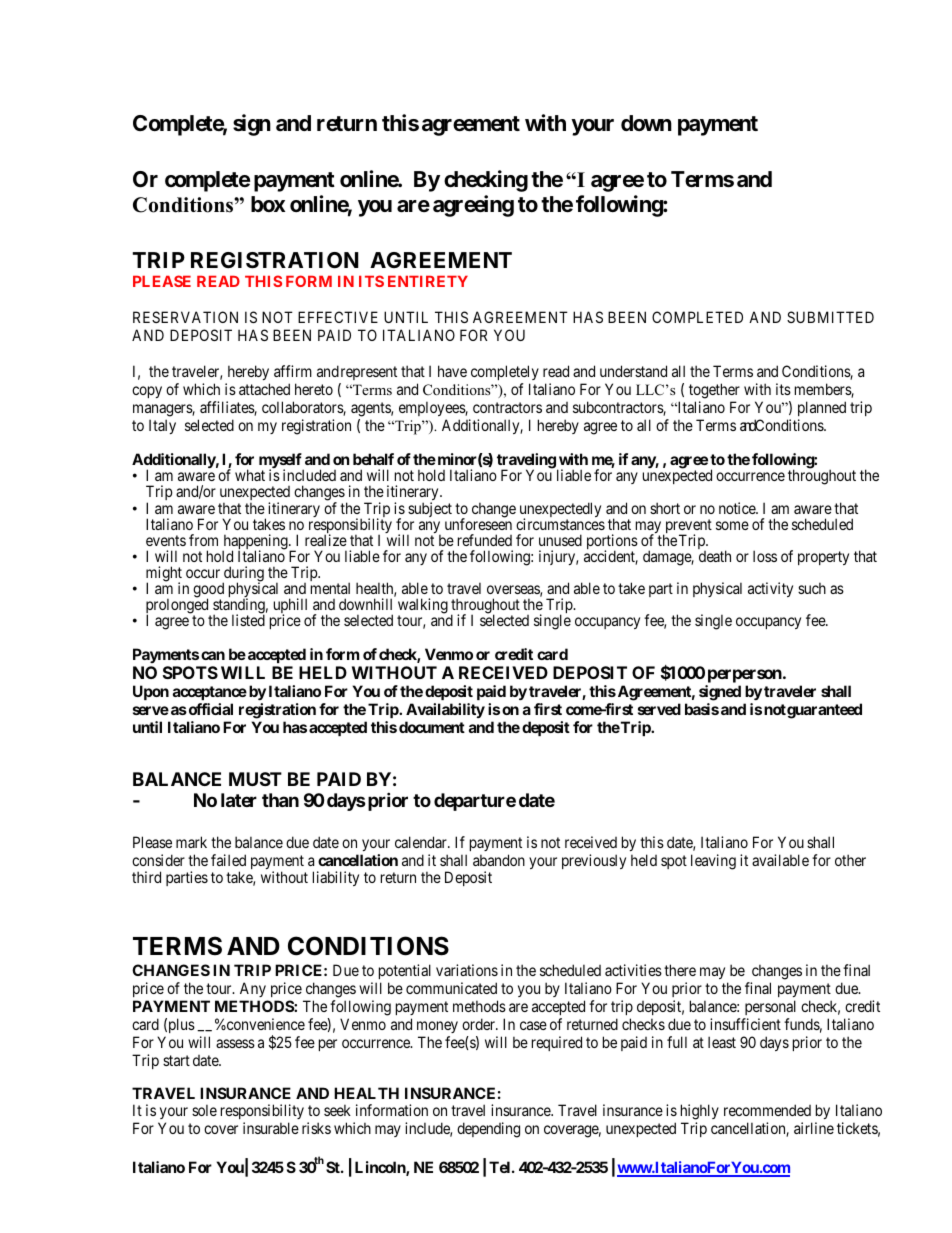  I want to click on Availability, so click(445, 710).
